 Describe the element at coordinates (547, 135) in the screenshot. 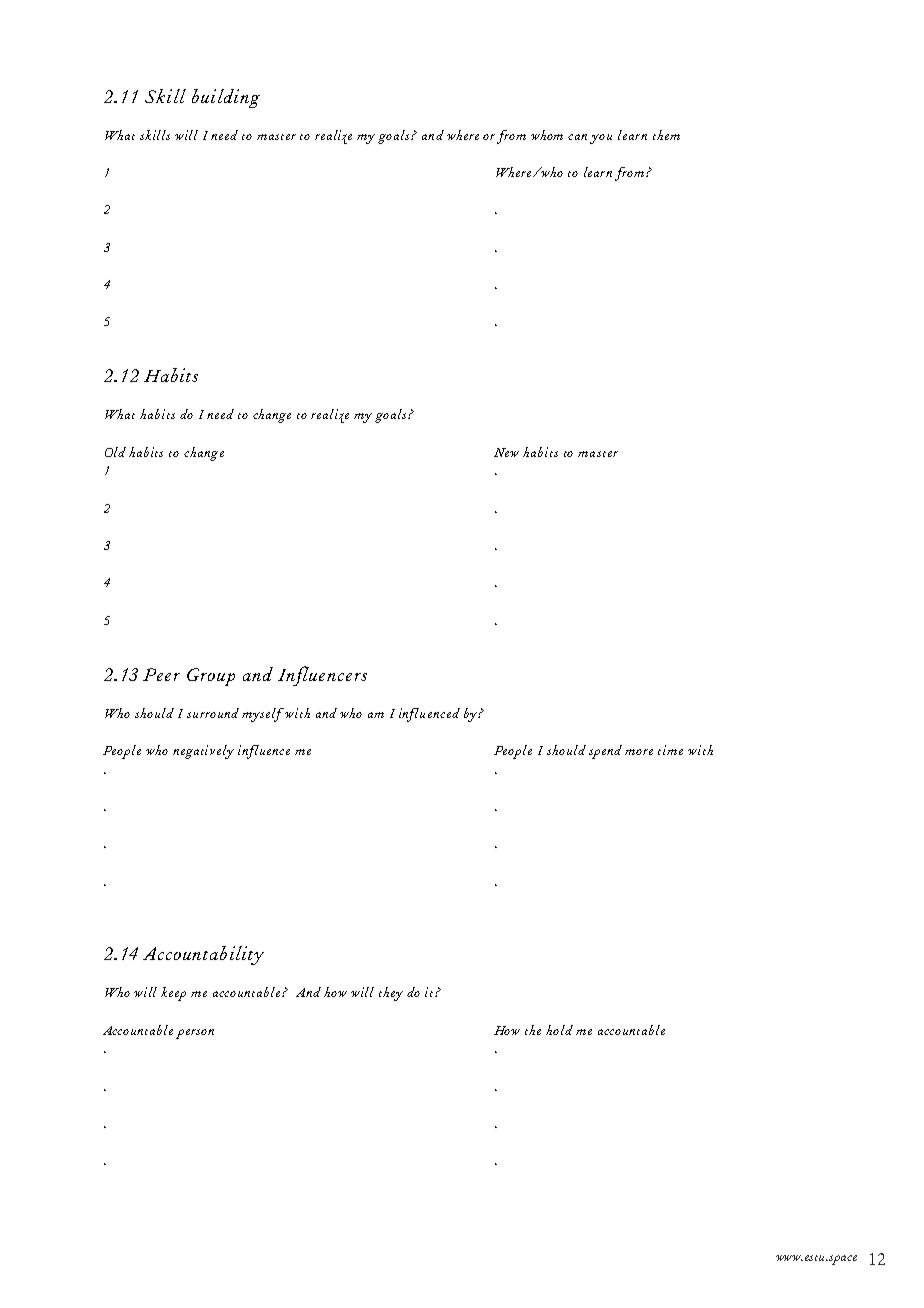

I see `whom` at that location.
